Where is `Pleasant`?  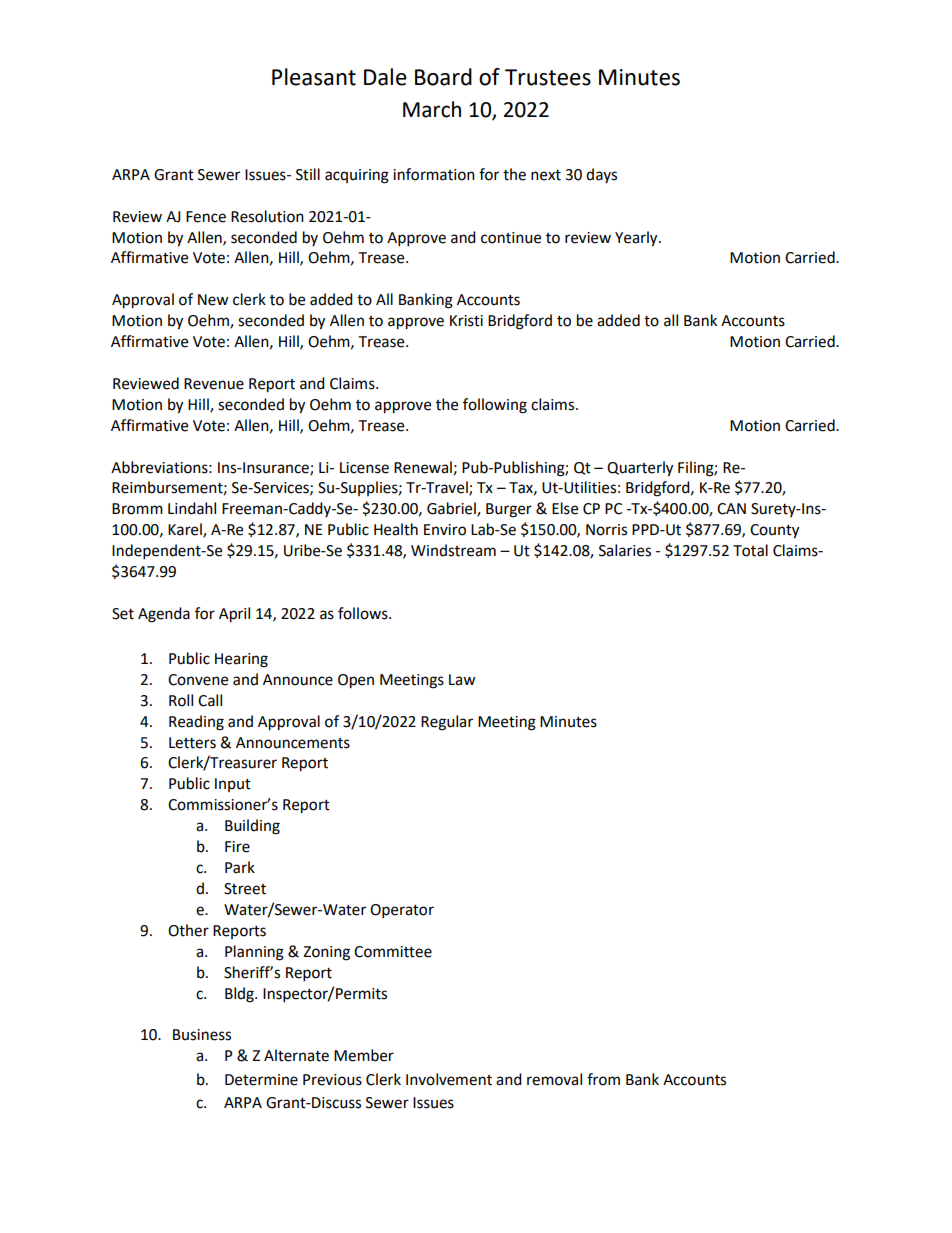
Pleasant is located at coordinates (314, 77).
